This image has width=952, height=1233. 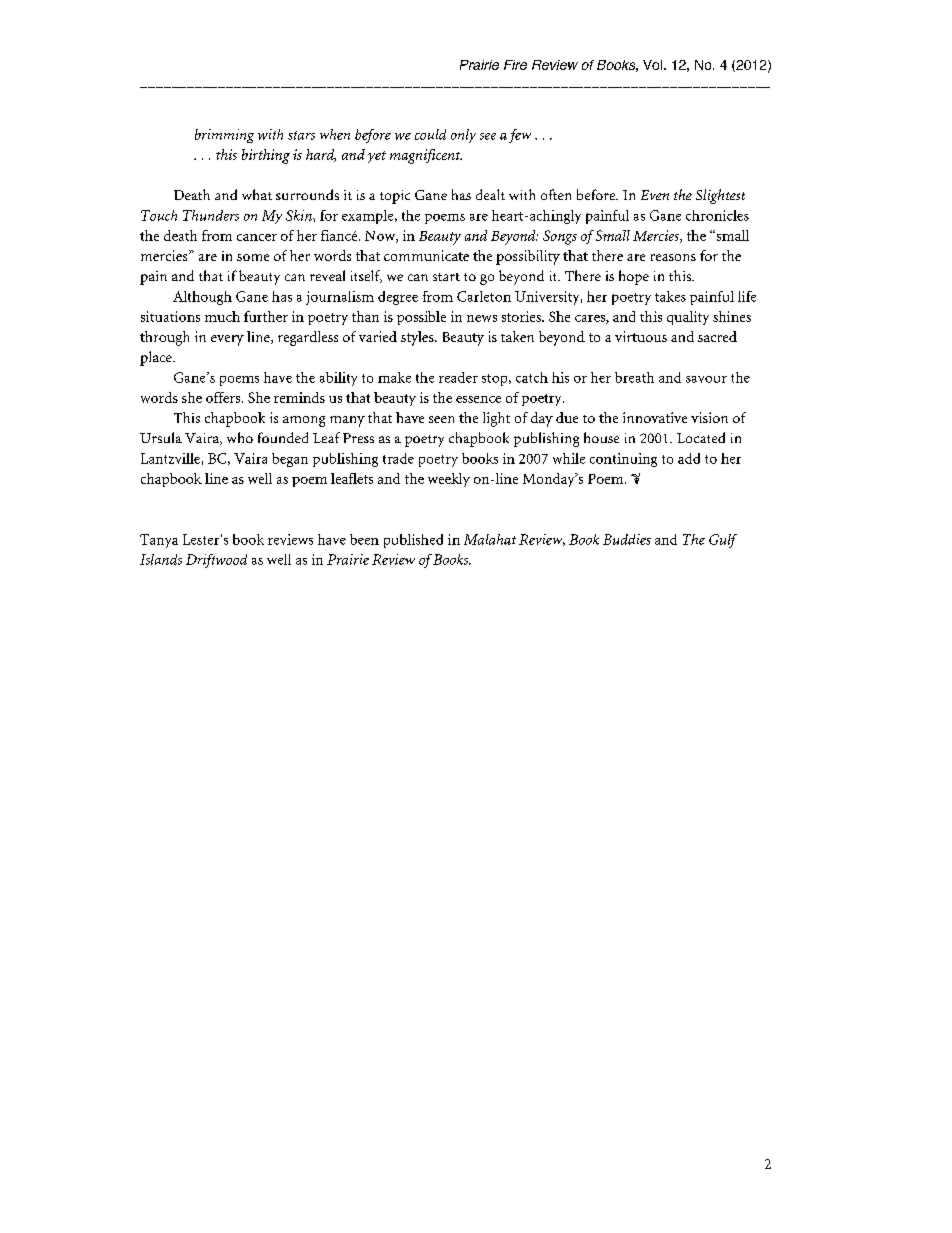 I want to click on Driftwood, so click(x=216, y=561).
